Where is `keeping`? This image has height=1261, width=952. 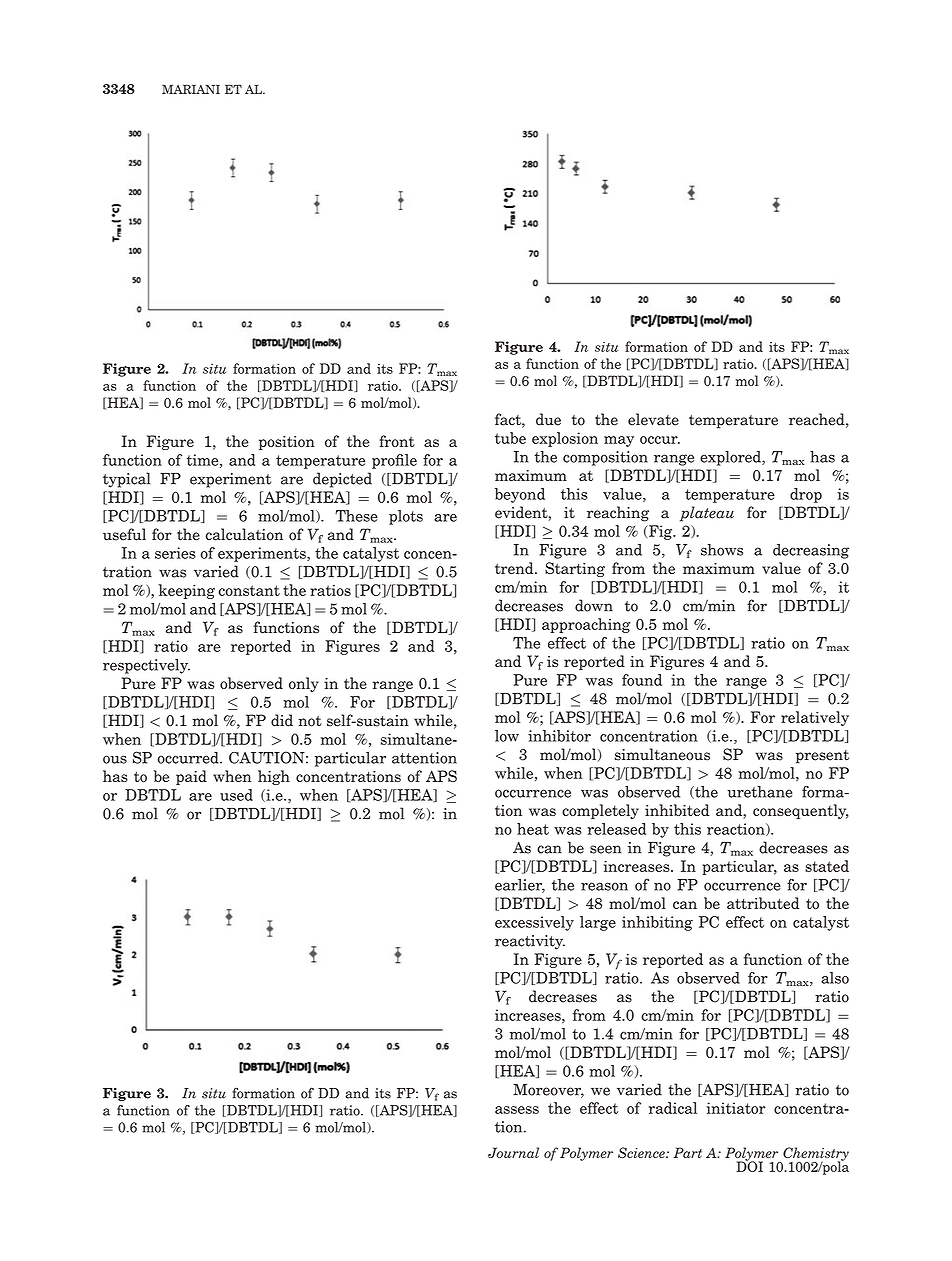
keeping is located at coordinates (187, 591).
